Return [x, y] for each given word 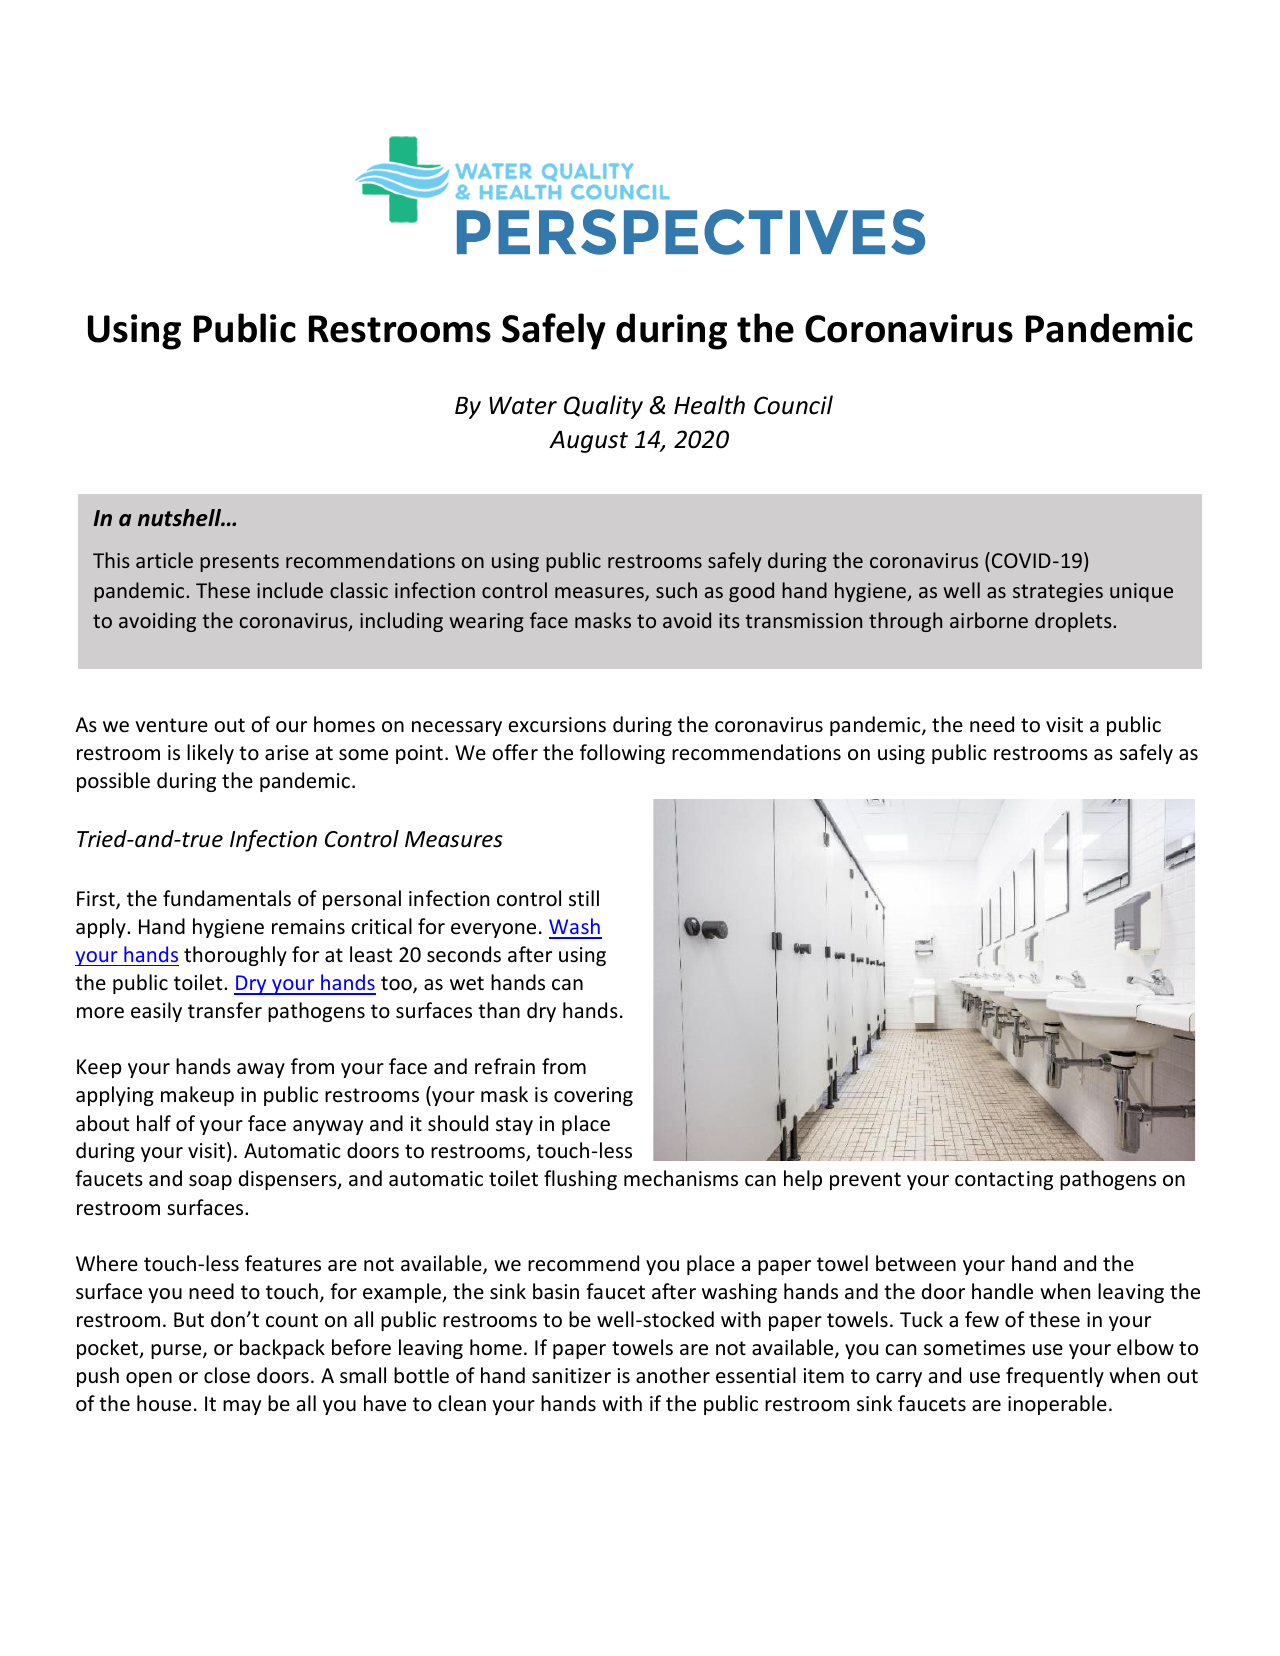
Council [793, 405]
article [164, 560]
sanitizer [571, 1376]
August [588, 441]
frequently [1055, 1377]
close [227, 1375]
